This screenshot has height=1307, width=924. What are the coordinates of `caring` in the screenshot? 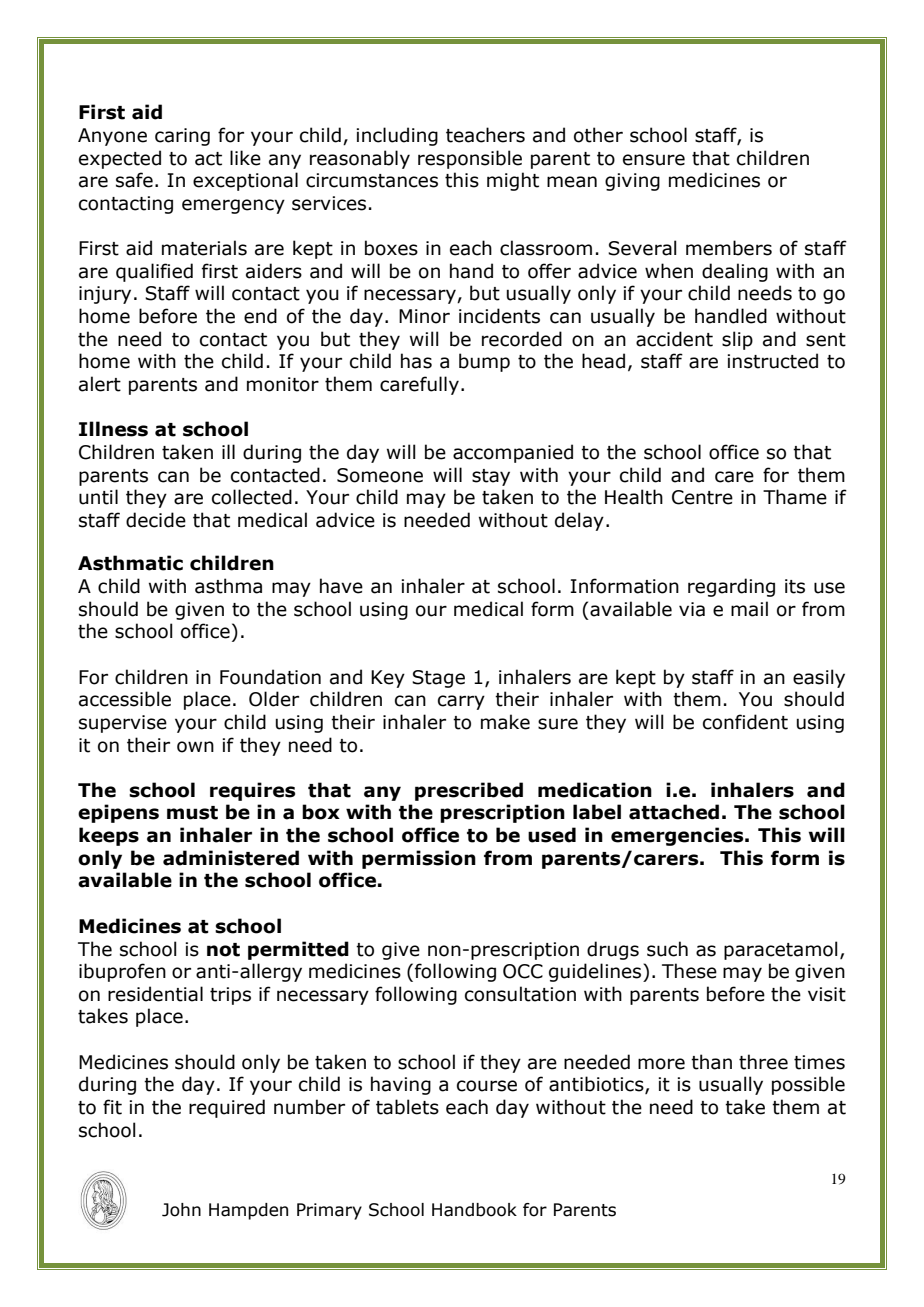 It's located at (182, 137).
